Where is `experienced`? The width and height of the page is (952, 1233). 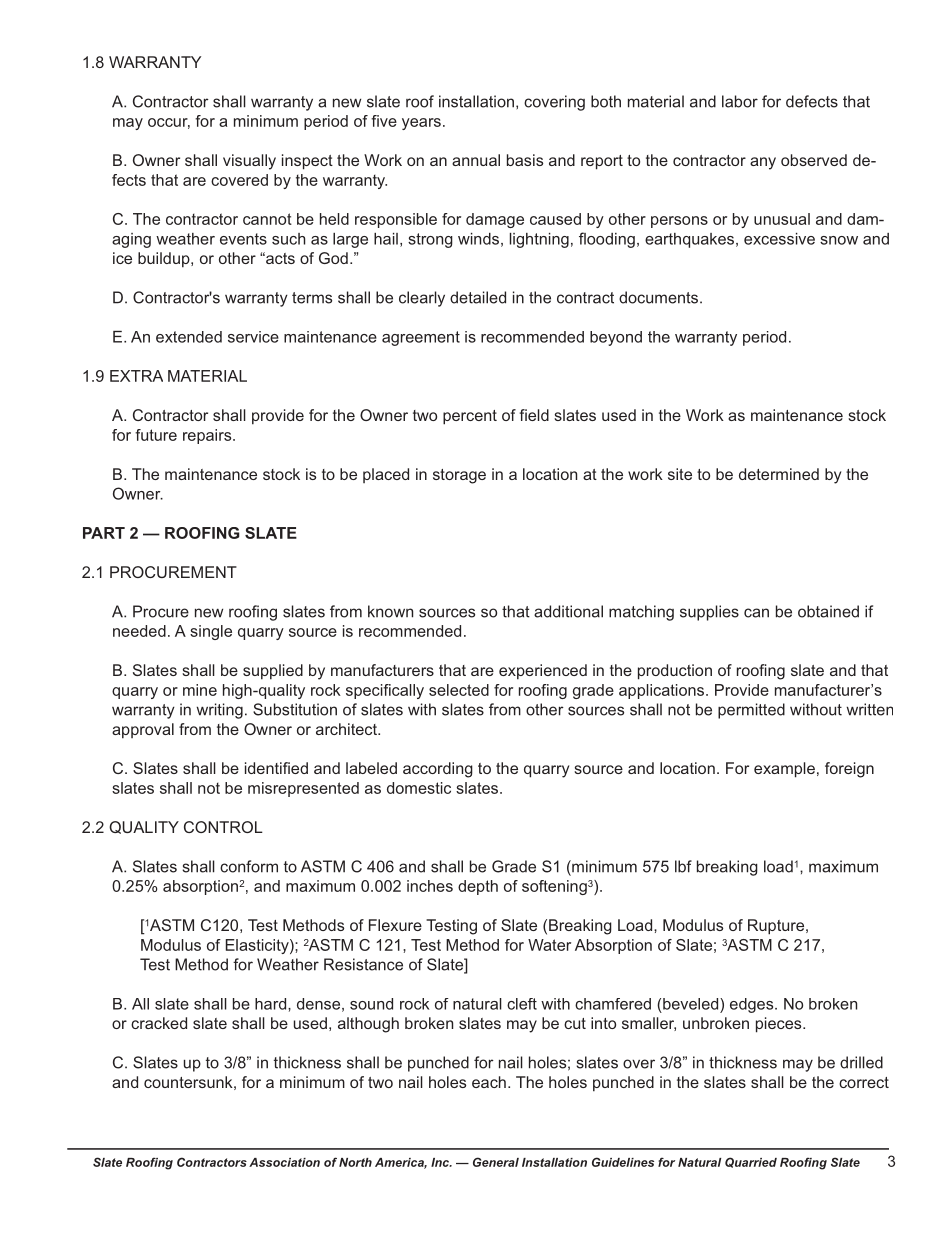 experienced is located at coordinates (543, 672).
